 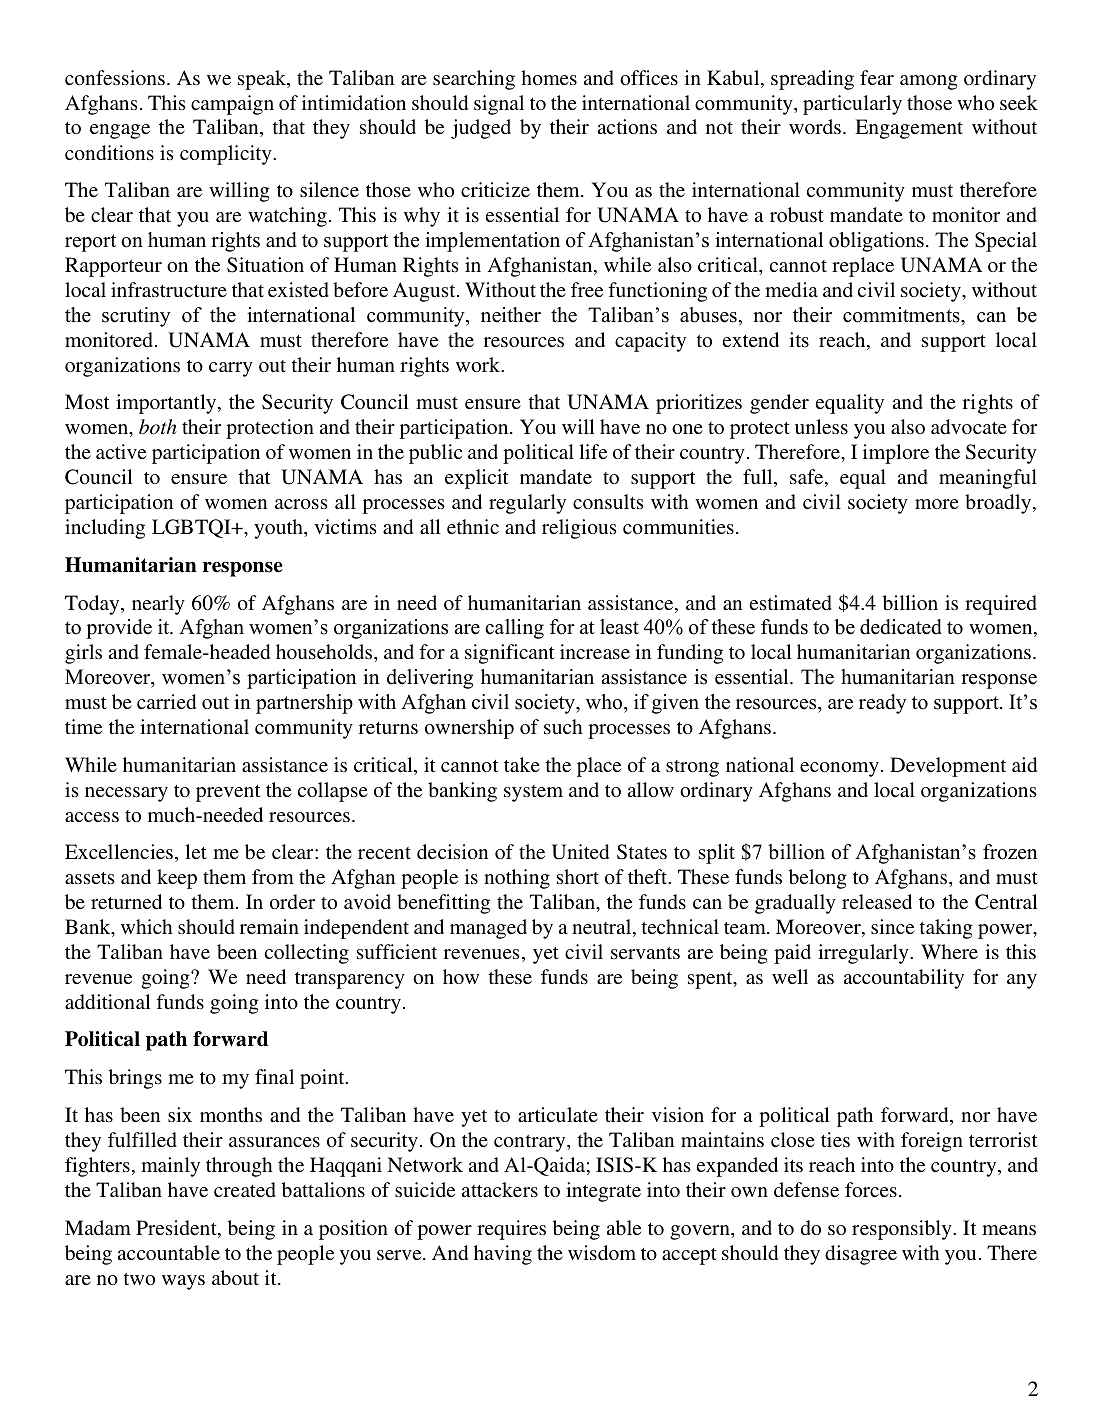 What do you see at coordinates (929, 82) in the page?
I see `among` at bounding box center [929, 82].
